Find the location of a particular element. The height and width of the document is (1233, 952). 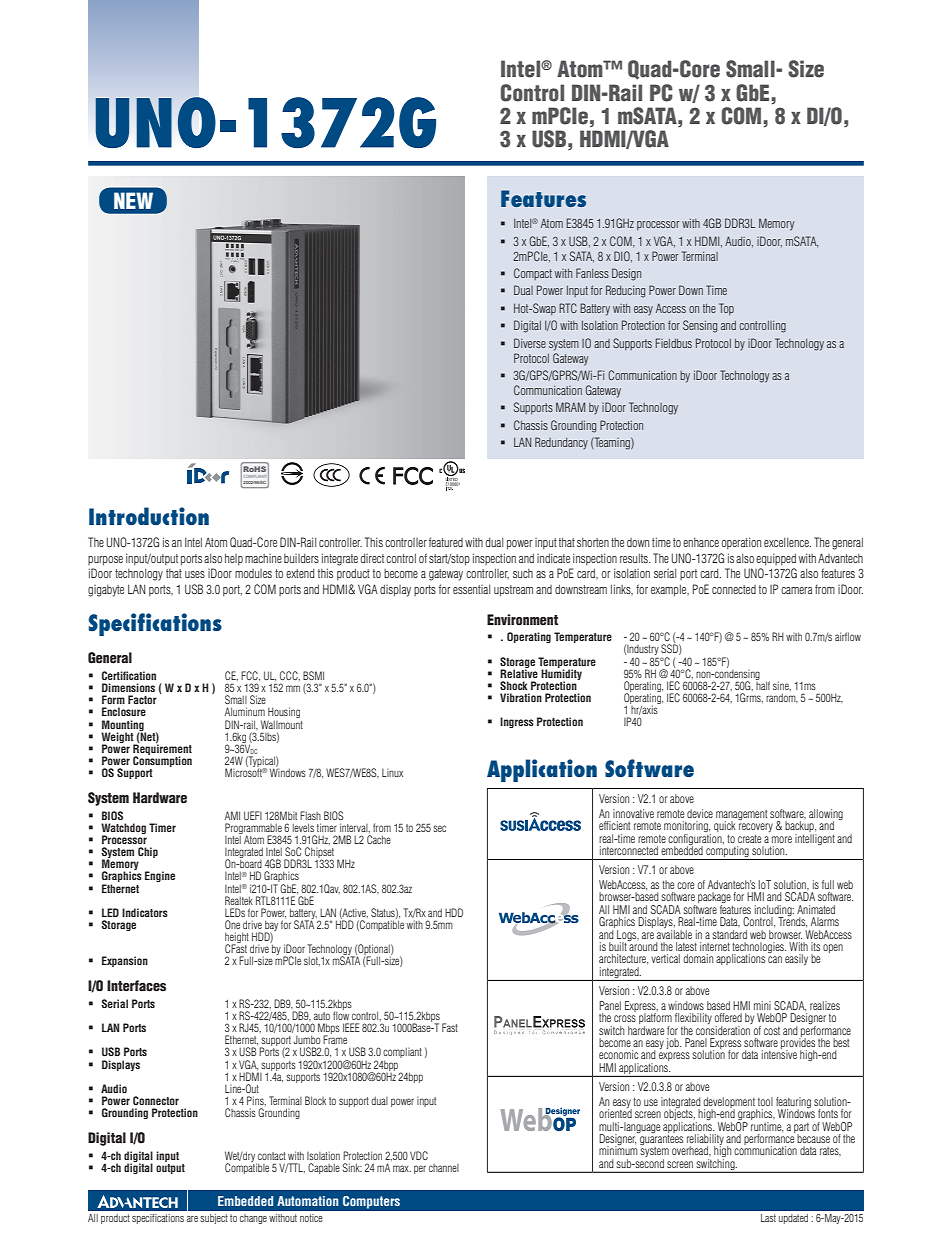

subject is located at coordinates (214, 1219).
